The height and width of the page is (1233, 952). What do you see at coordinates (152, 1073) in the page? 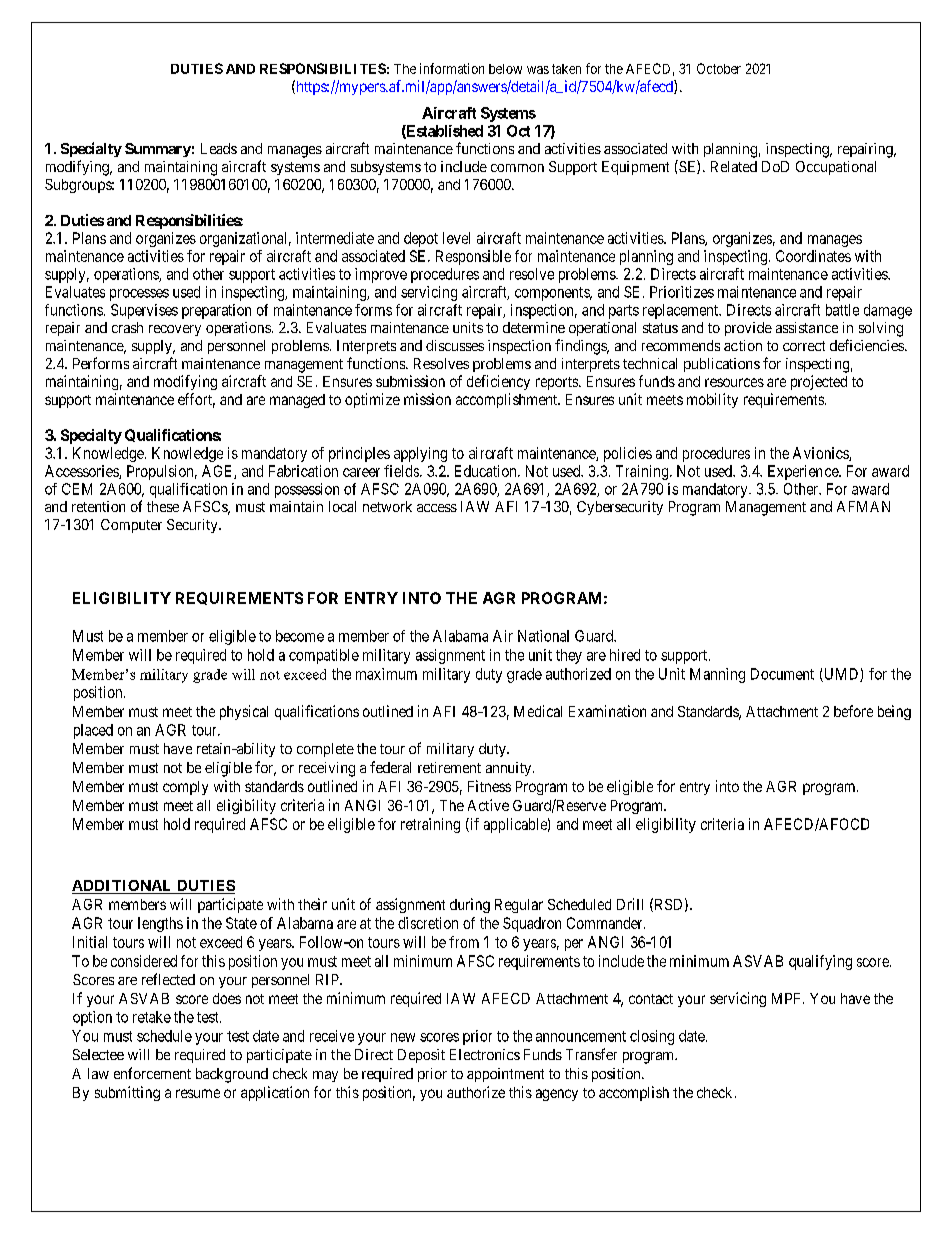
I see `enforcement` at bounding box center [152, 1073].
